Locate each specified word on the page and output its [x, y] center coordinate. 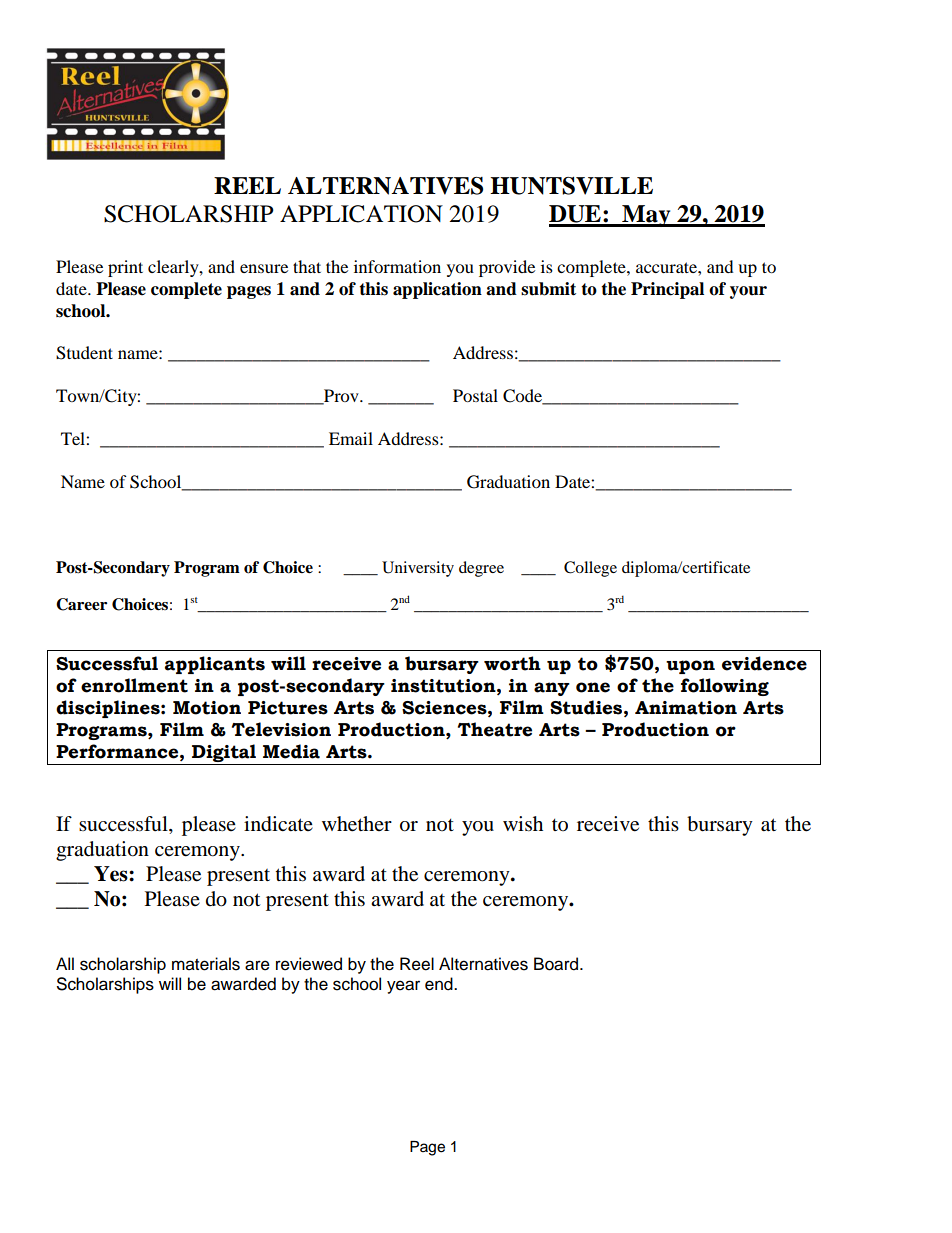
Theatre [495, 729]
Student [84, 353]
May [646, 216]
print [125, 268]
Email [351, 438]
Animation [686, 708]
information [397, 266]
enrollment [134, 685]
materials [206, 964]
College [590, 569]
